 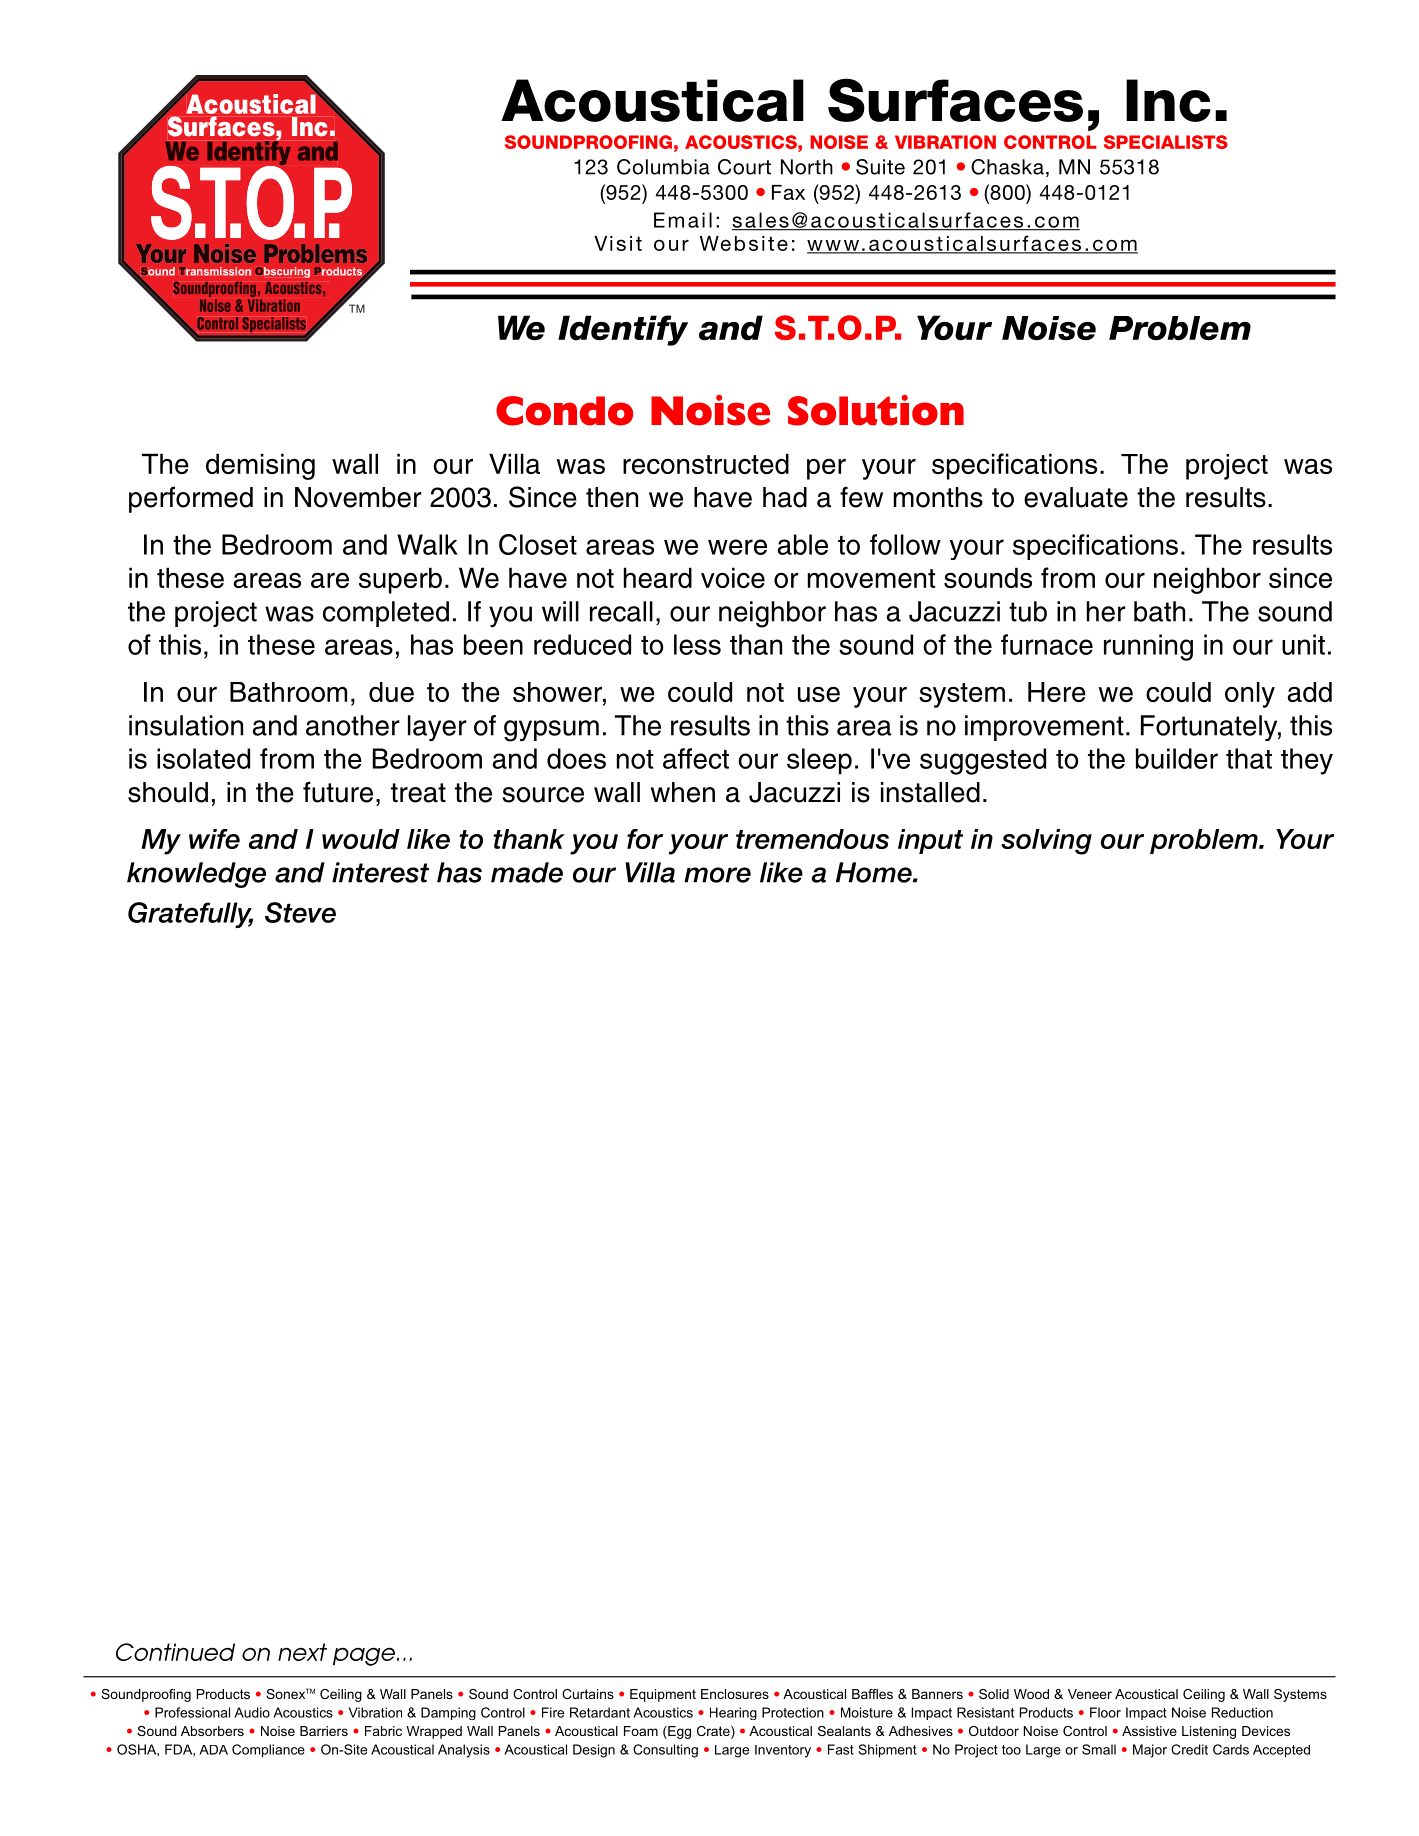 I want to click on voice, so click(x=733, y=577).
